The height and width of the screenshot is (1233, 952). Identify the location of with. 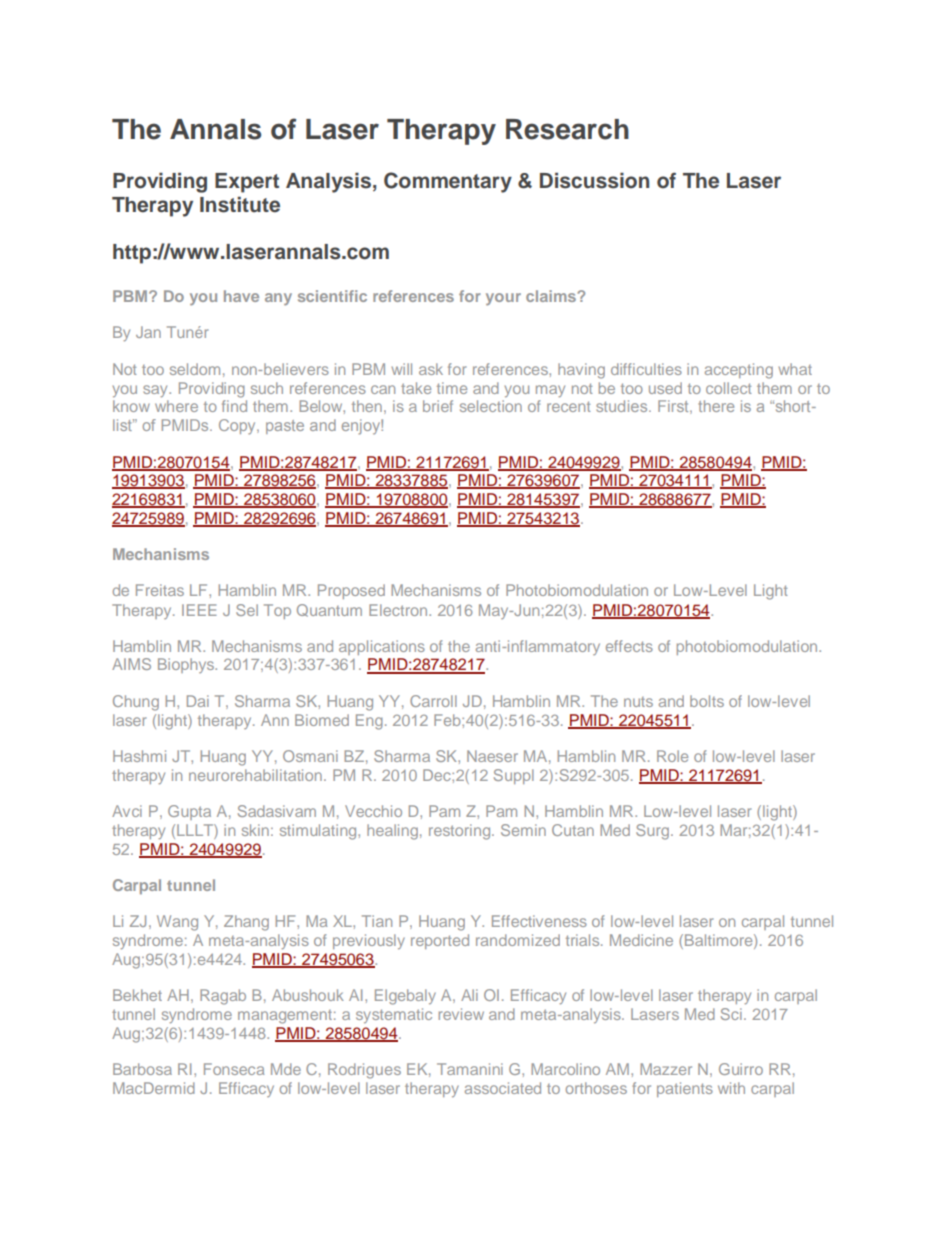
(731, 1088).
